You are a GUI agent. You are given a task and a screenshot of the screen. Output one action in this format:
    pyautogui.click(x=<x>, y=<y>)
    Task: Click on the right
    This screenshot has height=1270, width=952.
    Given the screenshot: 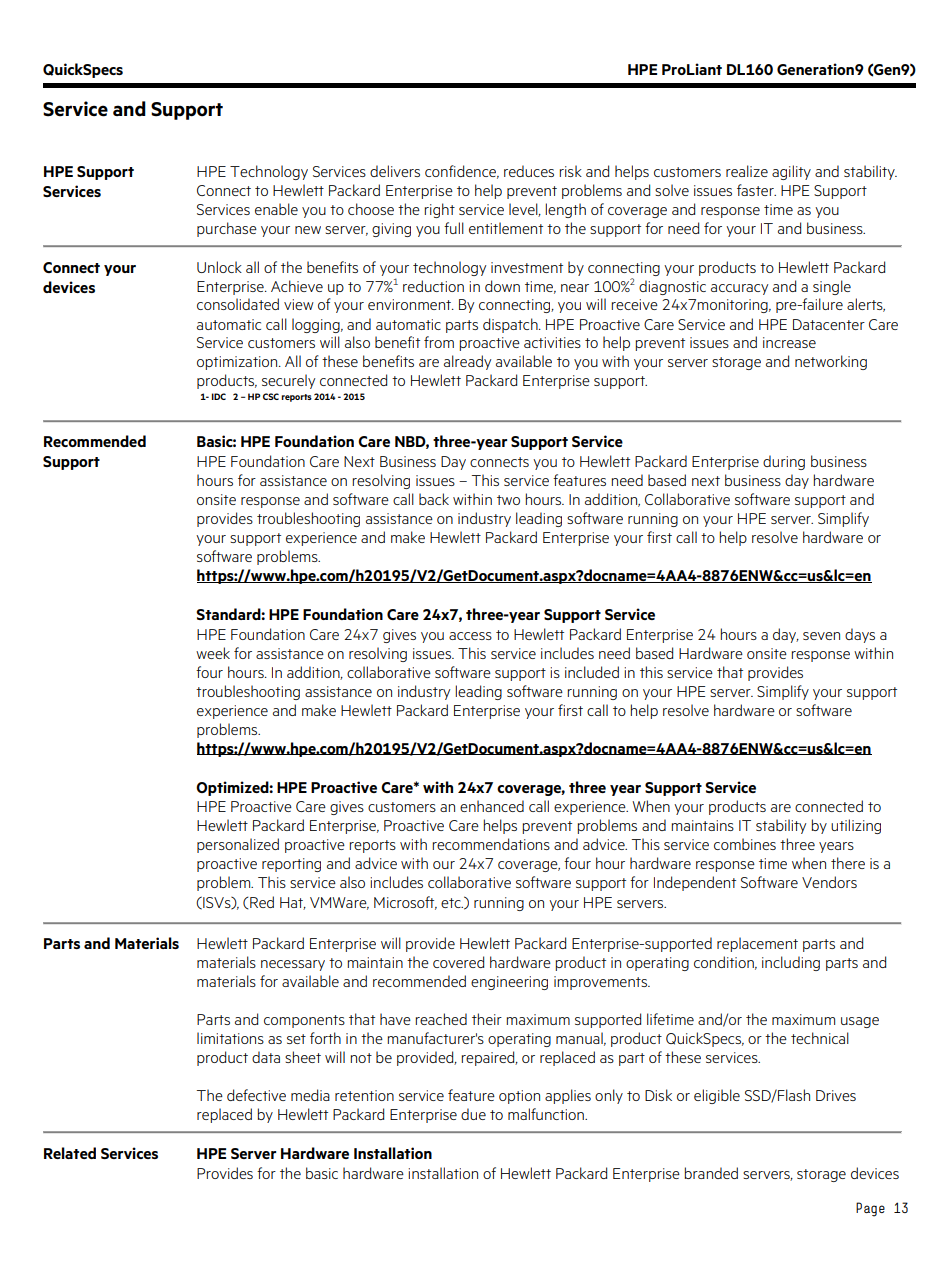 What is the action you would take?
    pyautogui.click(x=439, y=210)
